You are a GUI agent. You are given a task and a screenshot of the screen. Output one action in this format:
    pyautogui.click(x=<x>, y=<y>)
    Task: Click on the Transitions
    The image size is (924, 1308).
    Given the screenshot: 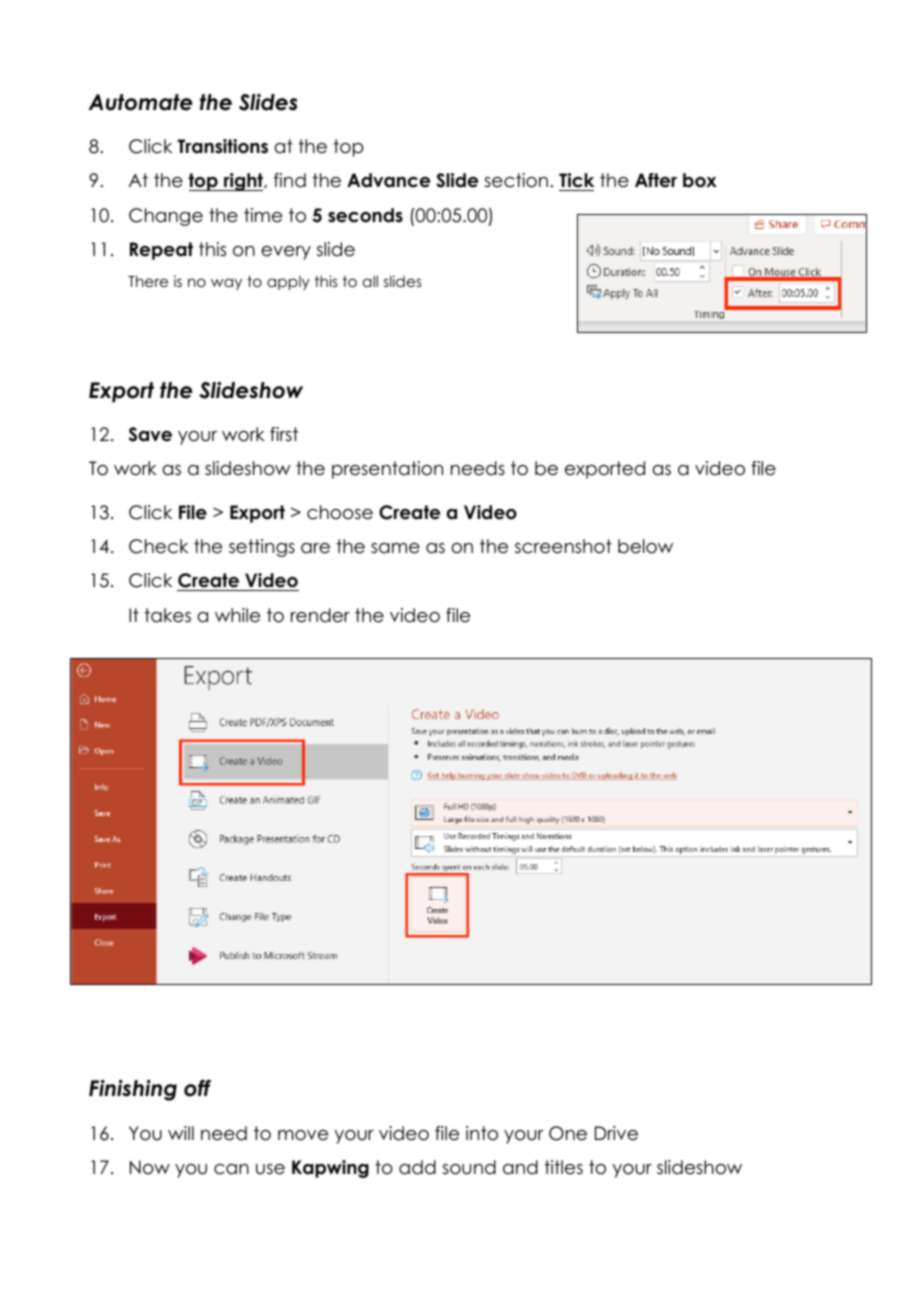 What is the action you would take?
    pyautogui.click(x=222, y=146)
